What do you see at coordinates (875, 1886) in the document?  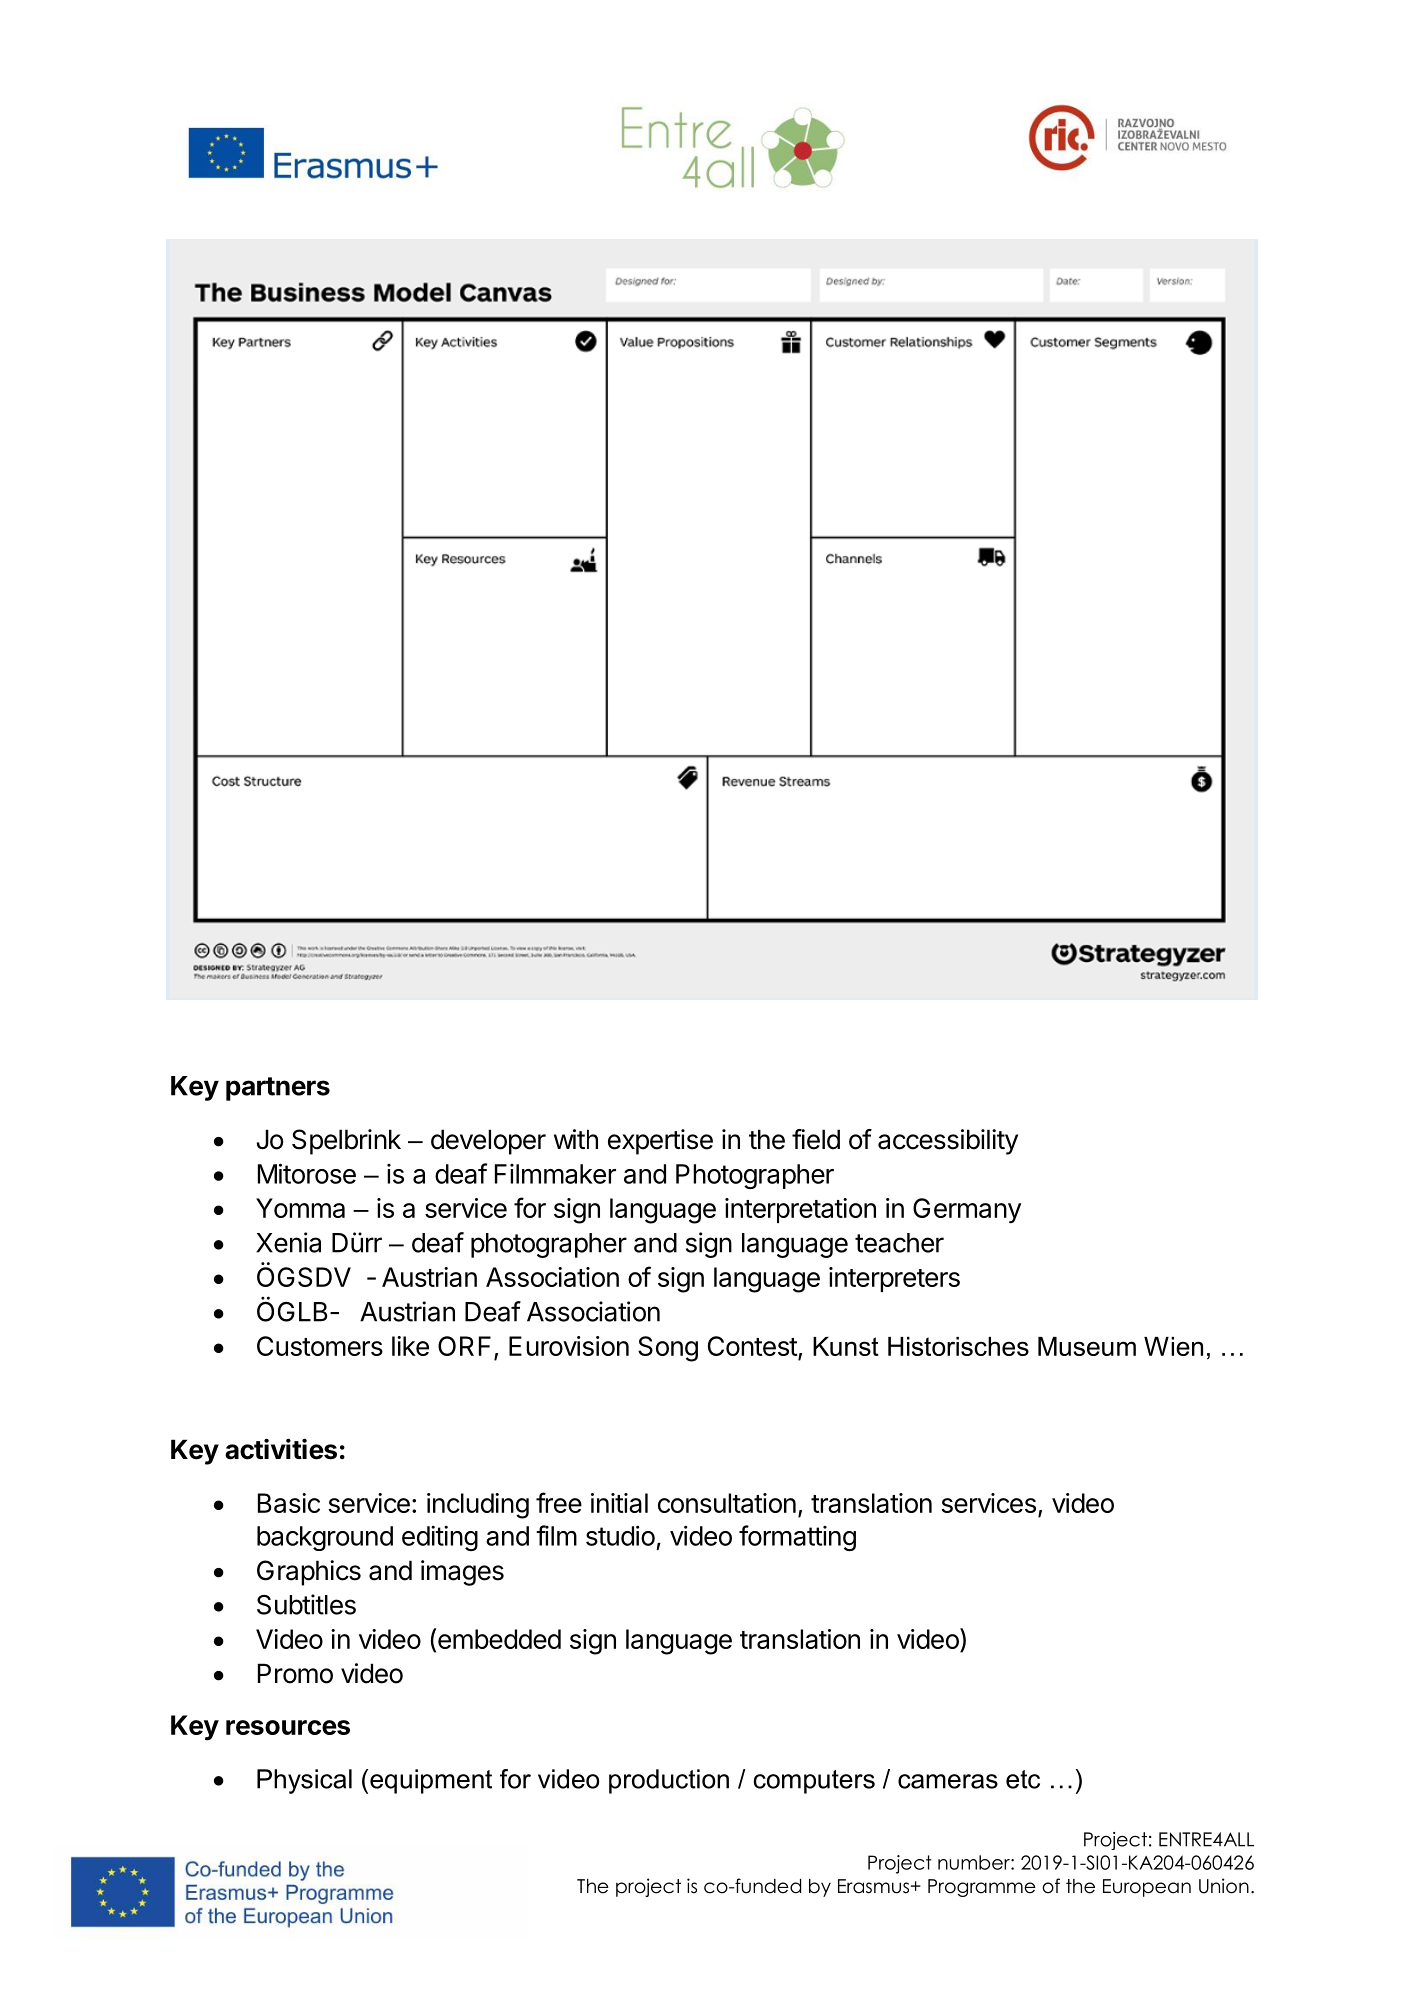 I see `Erasmus` at bounding box center [875, 1886].
